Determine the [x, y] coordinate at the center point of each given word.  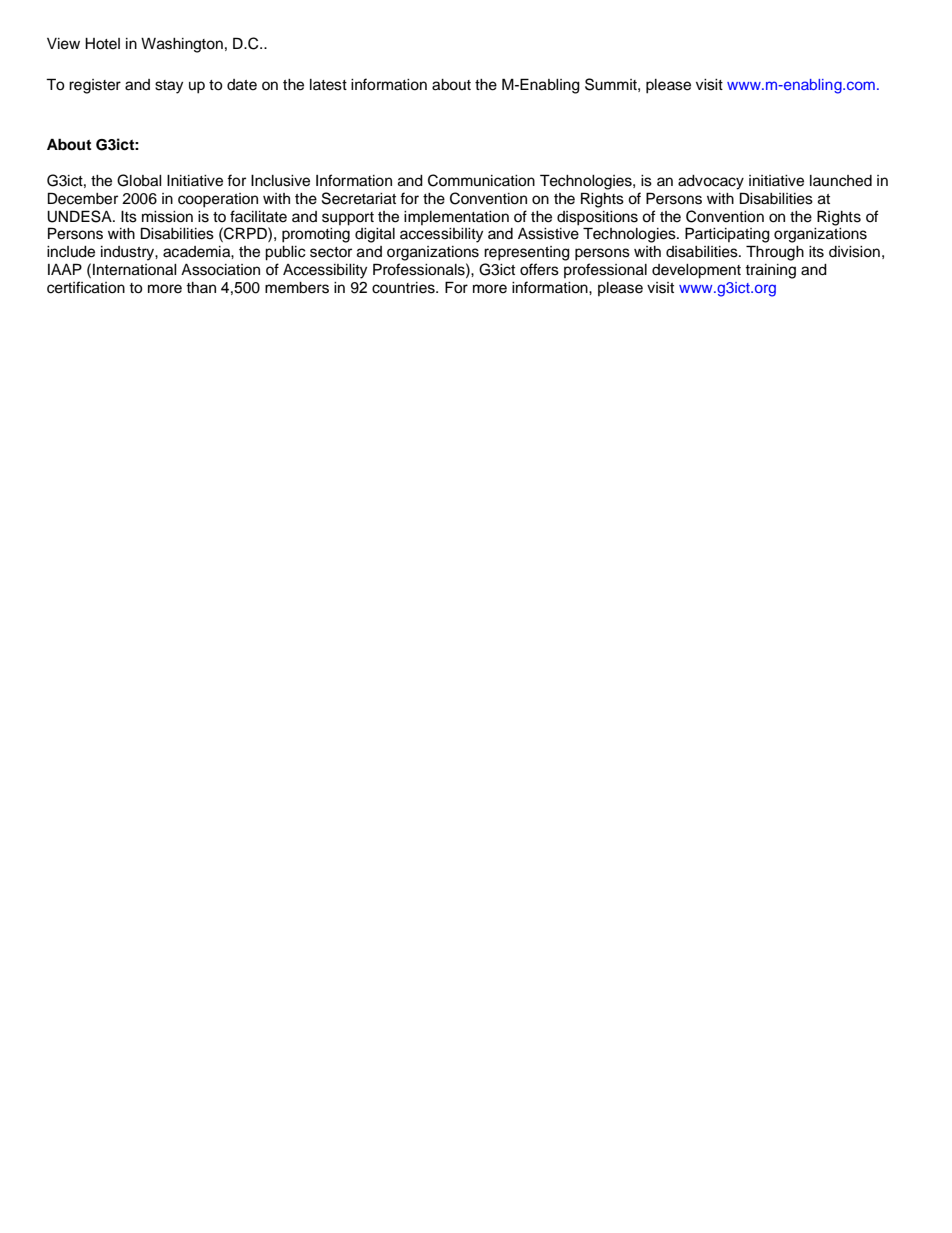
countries [404, 288]
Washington [182, 45]
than [201, 287]
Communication [481, 180]
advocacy [711, 182]
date [242, 85]
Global [139, 180]
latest [328, 85]
